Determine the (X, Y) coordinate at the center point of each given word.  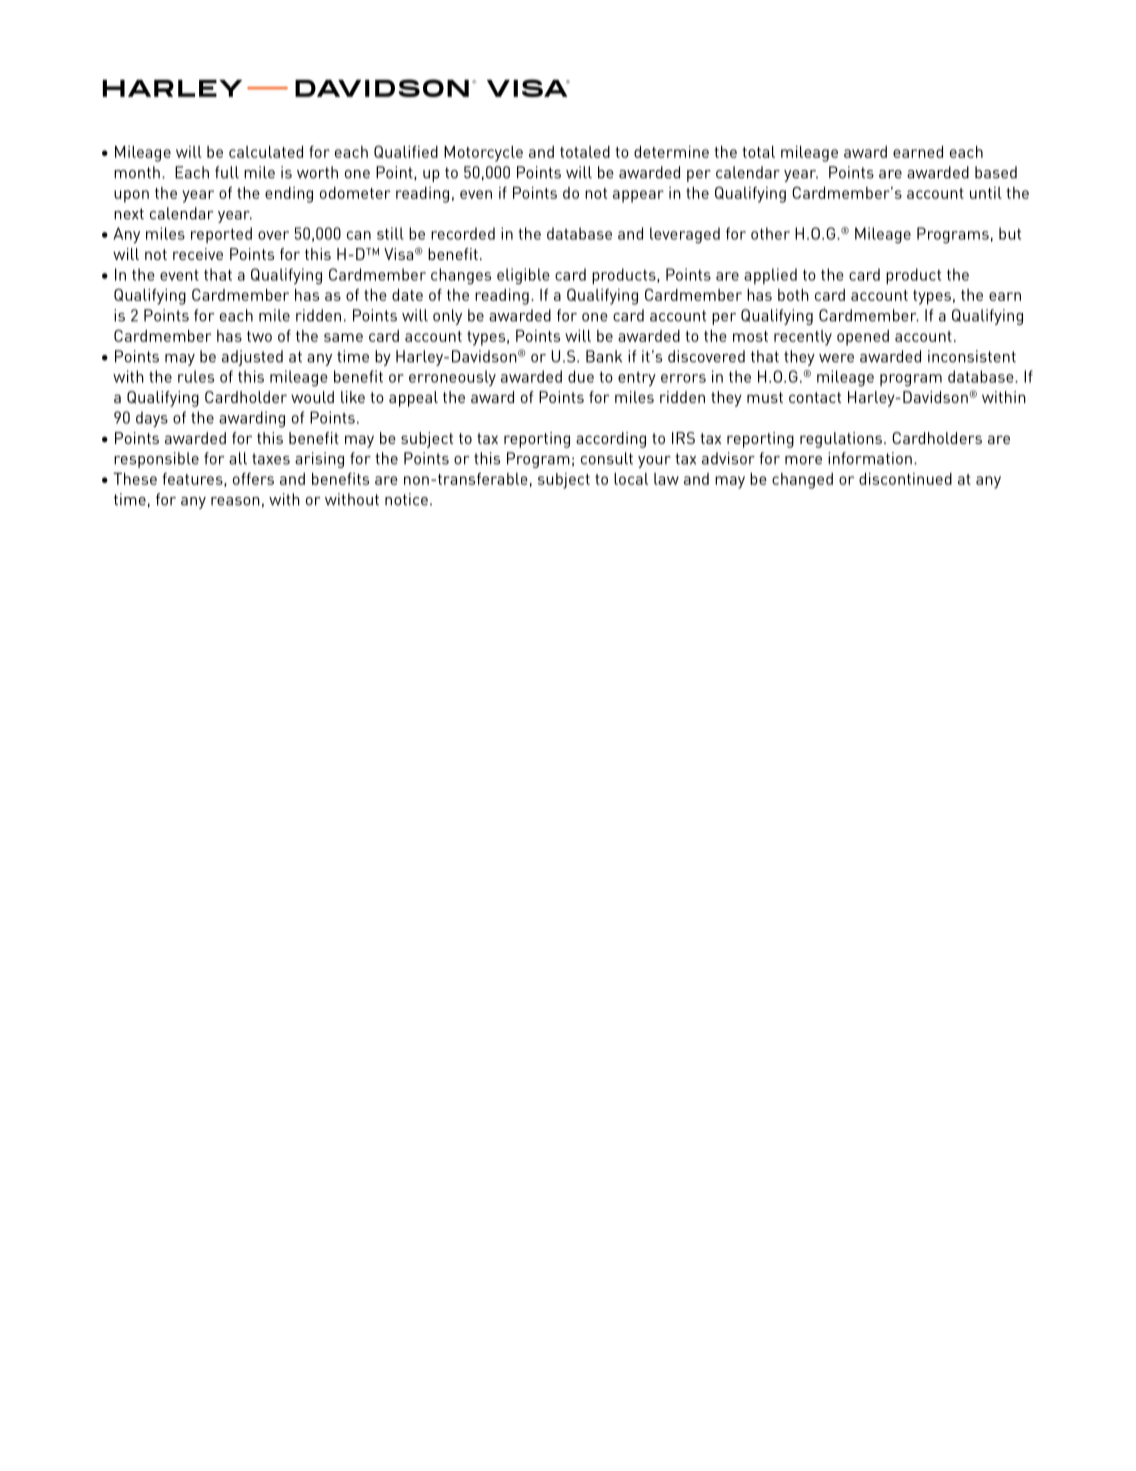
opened (863, 338)
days (152, 419)
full (227, 172)
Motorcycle (483, 154)
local (631, 479)
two (259, 336)
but (1010, 233)
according (611, 440)
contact (815, 397)
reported (221, 235)
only (447, 317)
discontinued (905, 479)
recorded (463, 233)
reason (235, 501)
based (996, 172)
